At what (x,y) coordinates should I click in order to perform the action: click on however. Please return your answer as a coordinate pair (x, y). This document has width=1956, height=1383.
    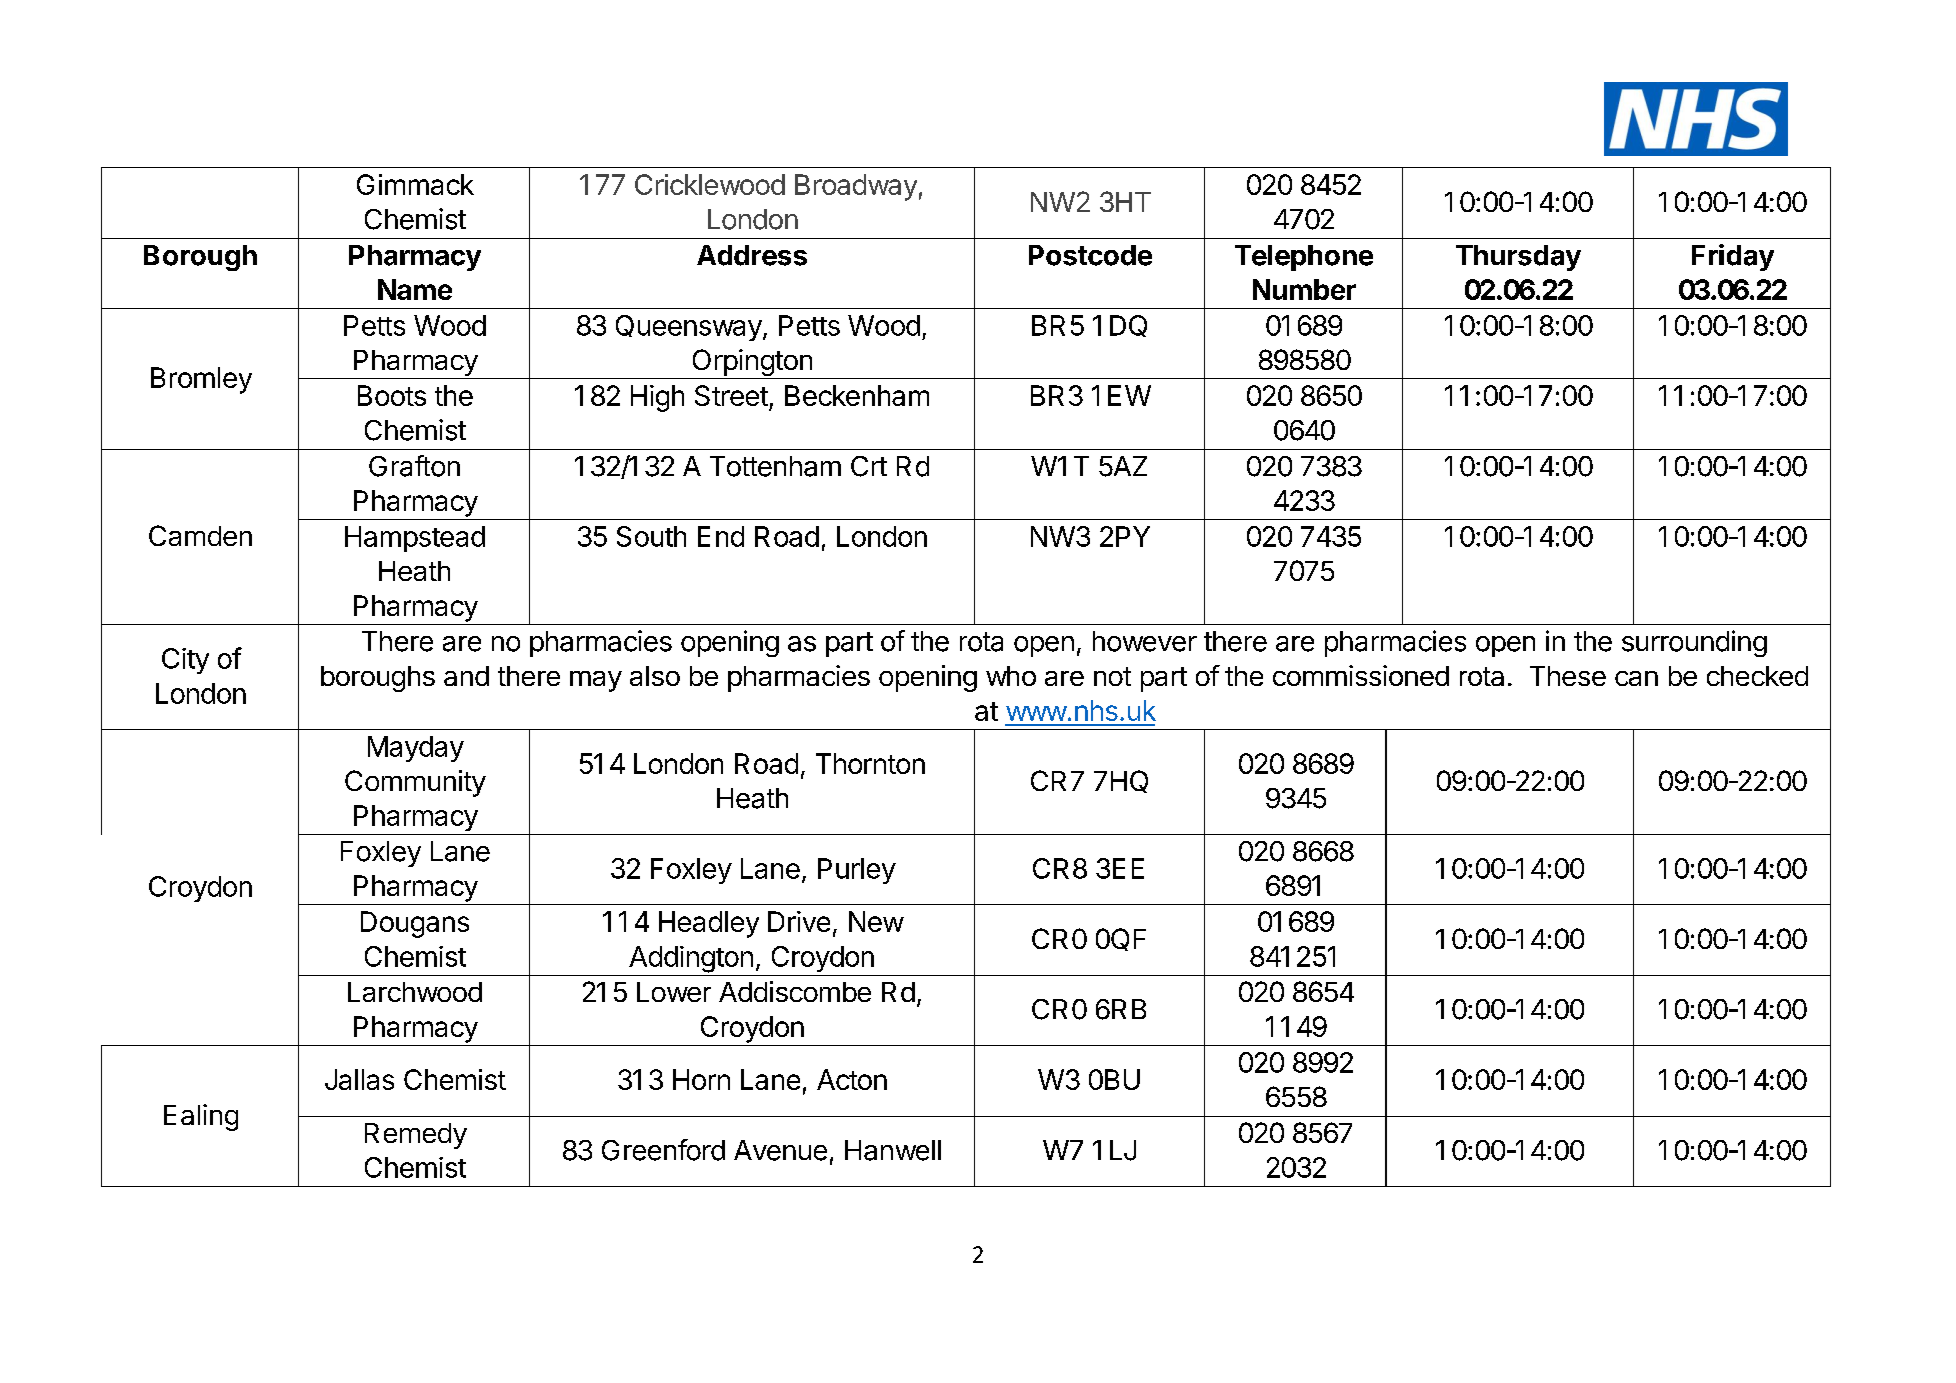
    Looking at the image, I should click on (1145, 641).
